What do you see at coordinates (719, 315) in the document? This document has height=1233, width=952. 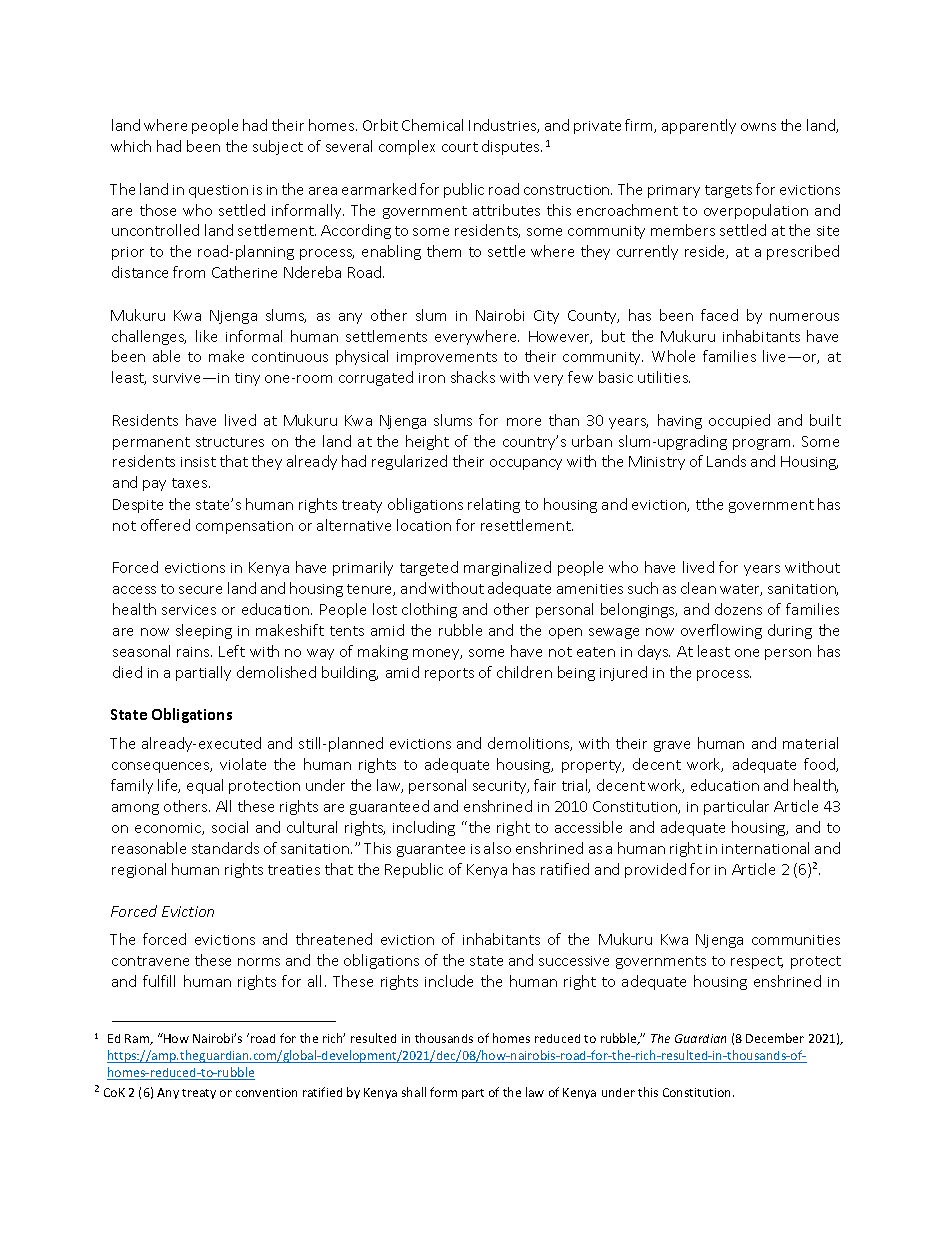 I see `faced` at bounding box center [719, 315].
